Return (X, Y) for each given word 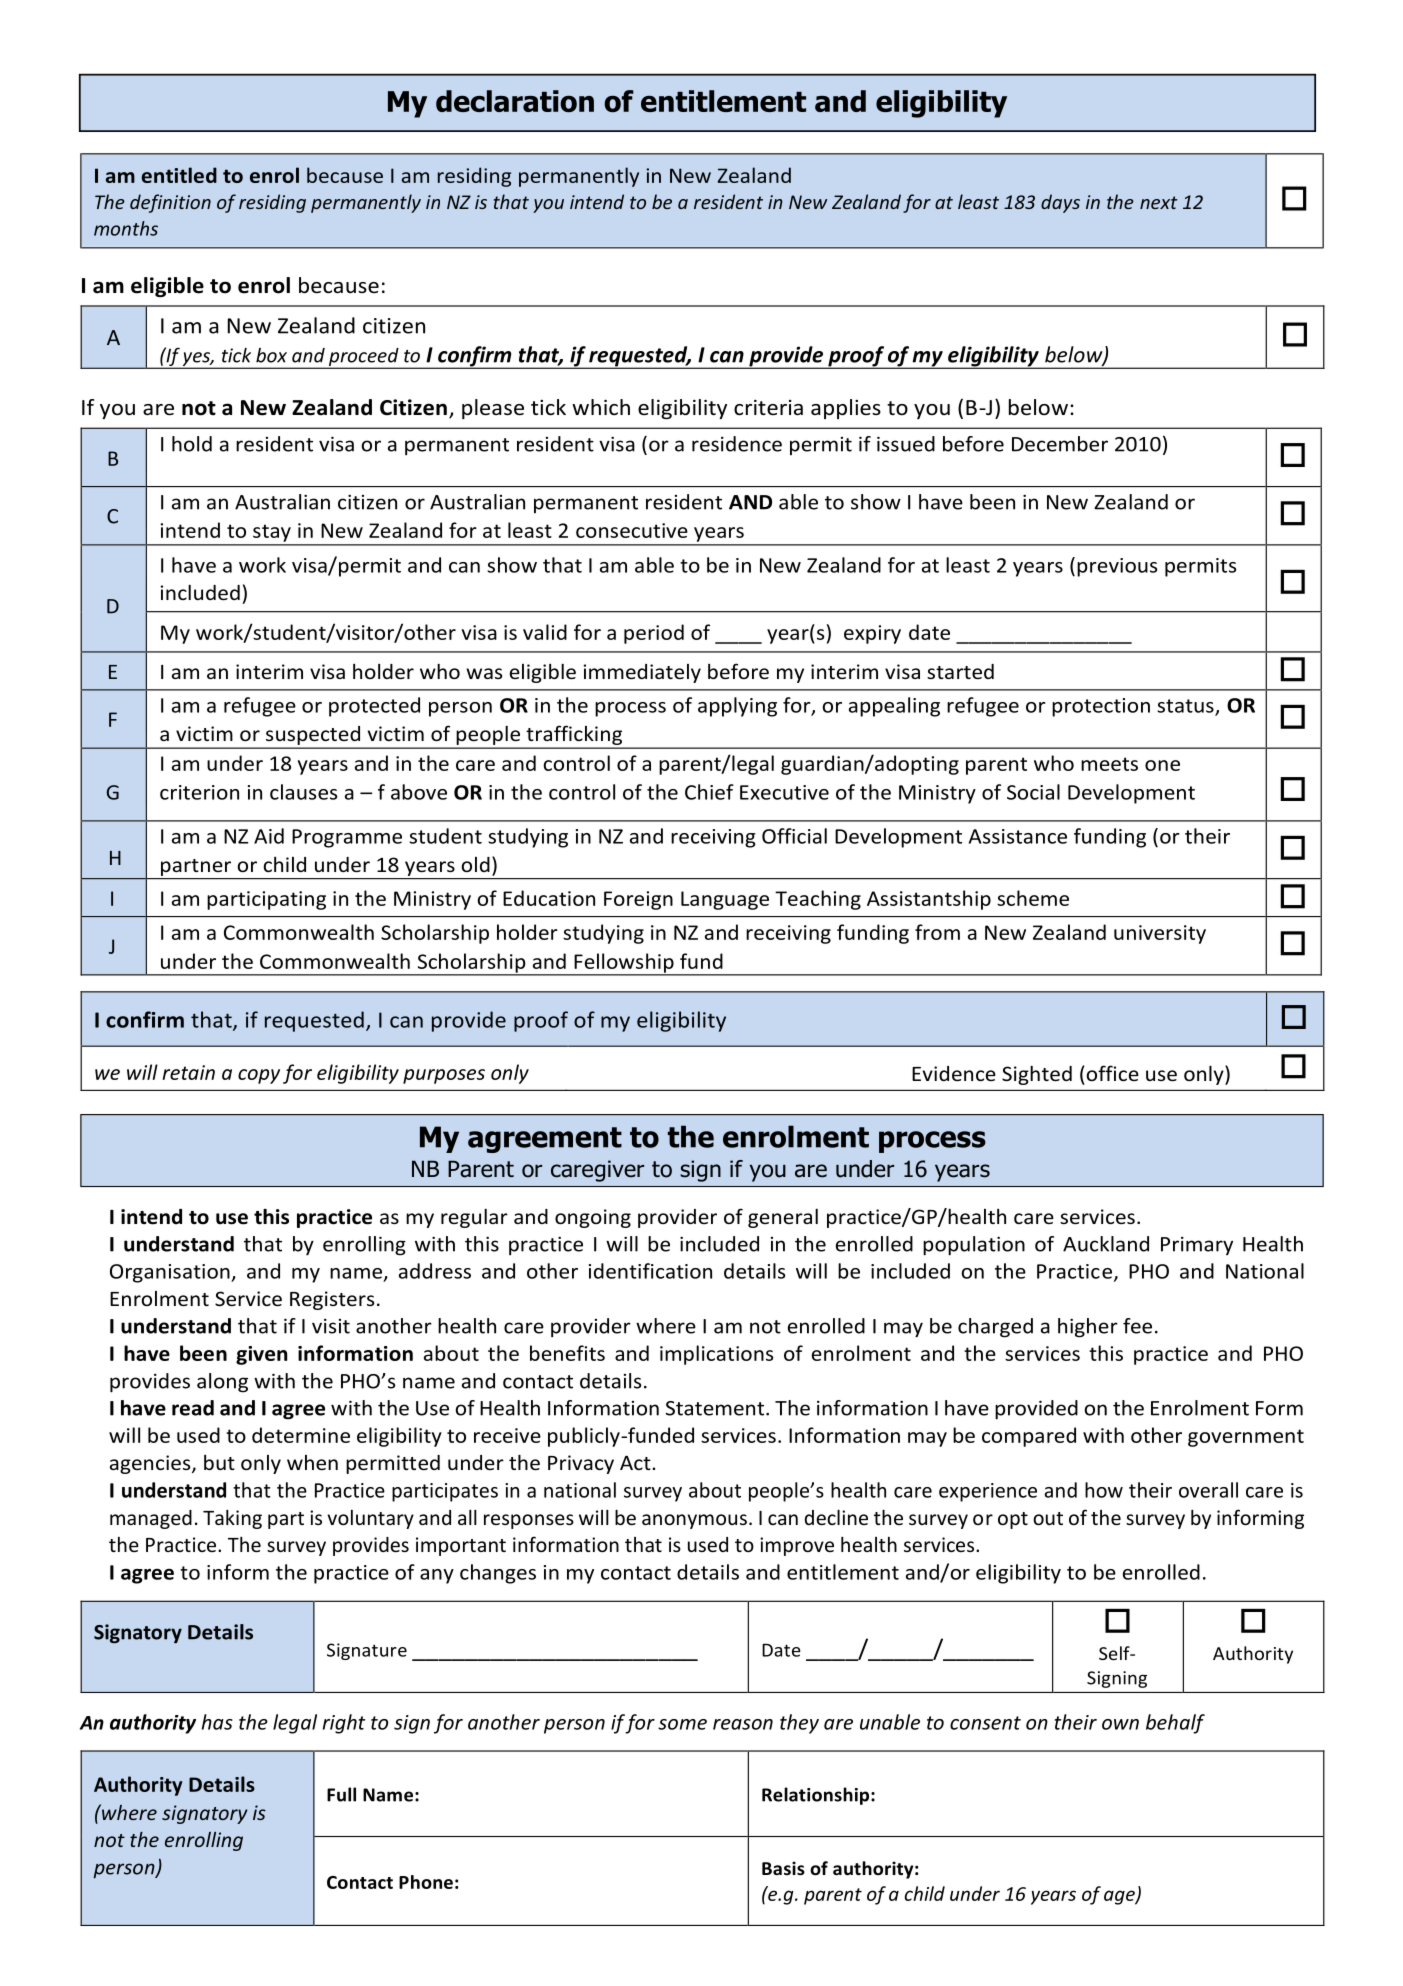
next (1159, 202)
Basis (783, 1868)
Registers (332, 1300)
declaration (515, 101)
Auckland (1106, 1244)
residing (272, 203)
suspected (313, 737)
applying (737, 707)
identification (650, 1271)
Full (341, 1794)
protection (1101, 707)
